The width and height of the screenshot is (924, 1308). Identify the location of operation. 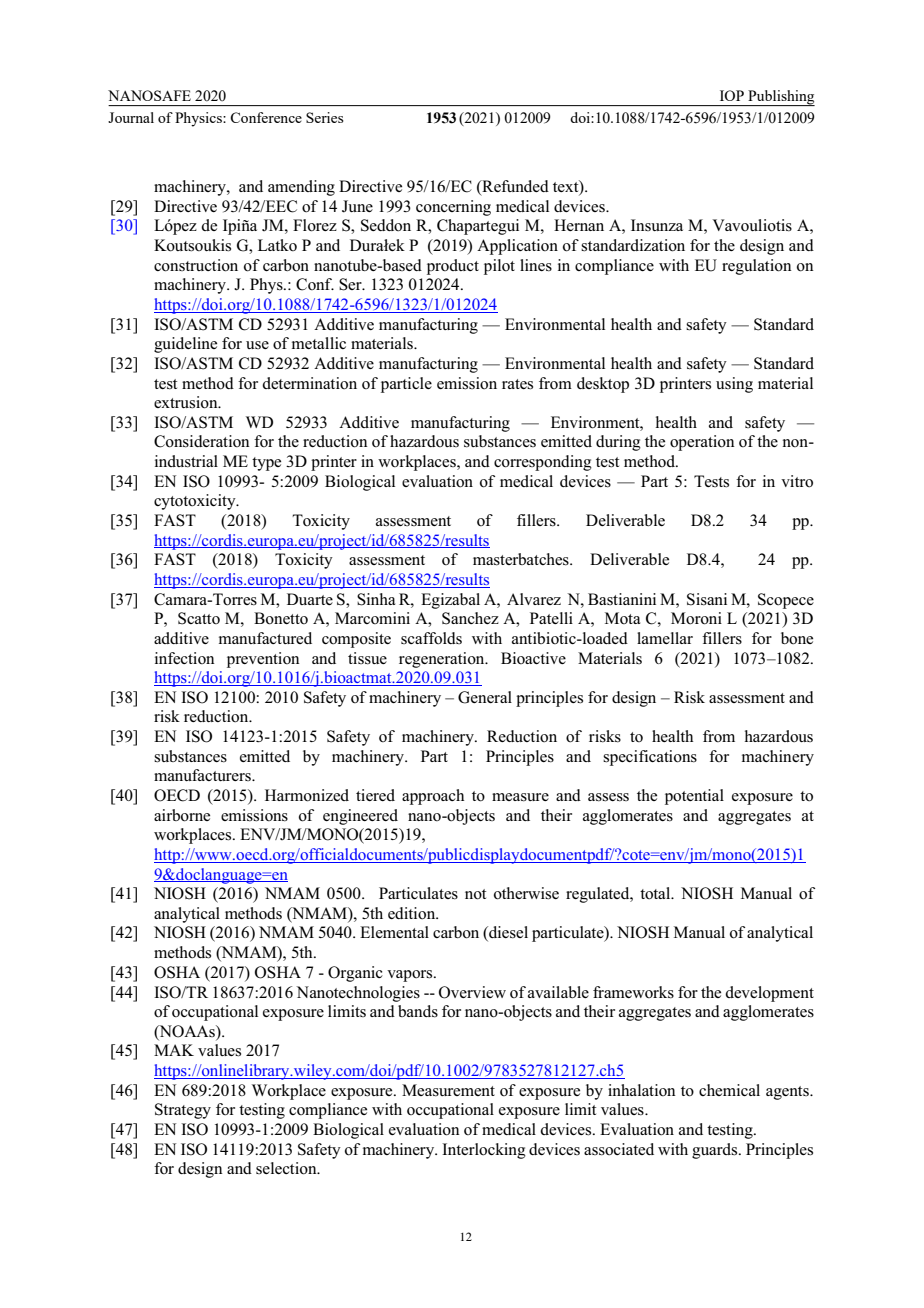
(702, 443).
